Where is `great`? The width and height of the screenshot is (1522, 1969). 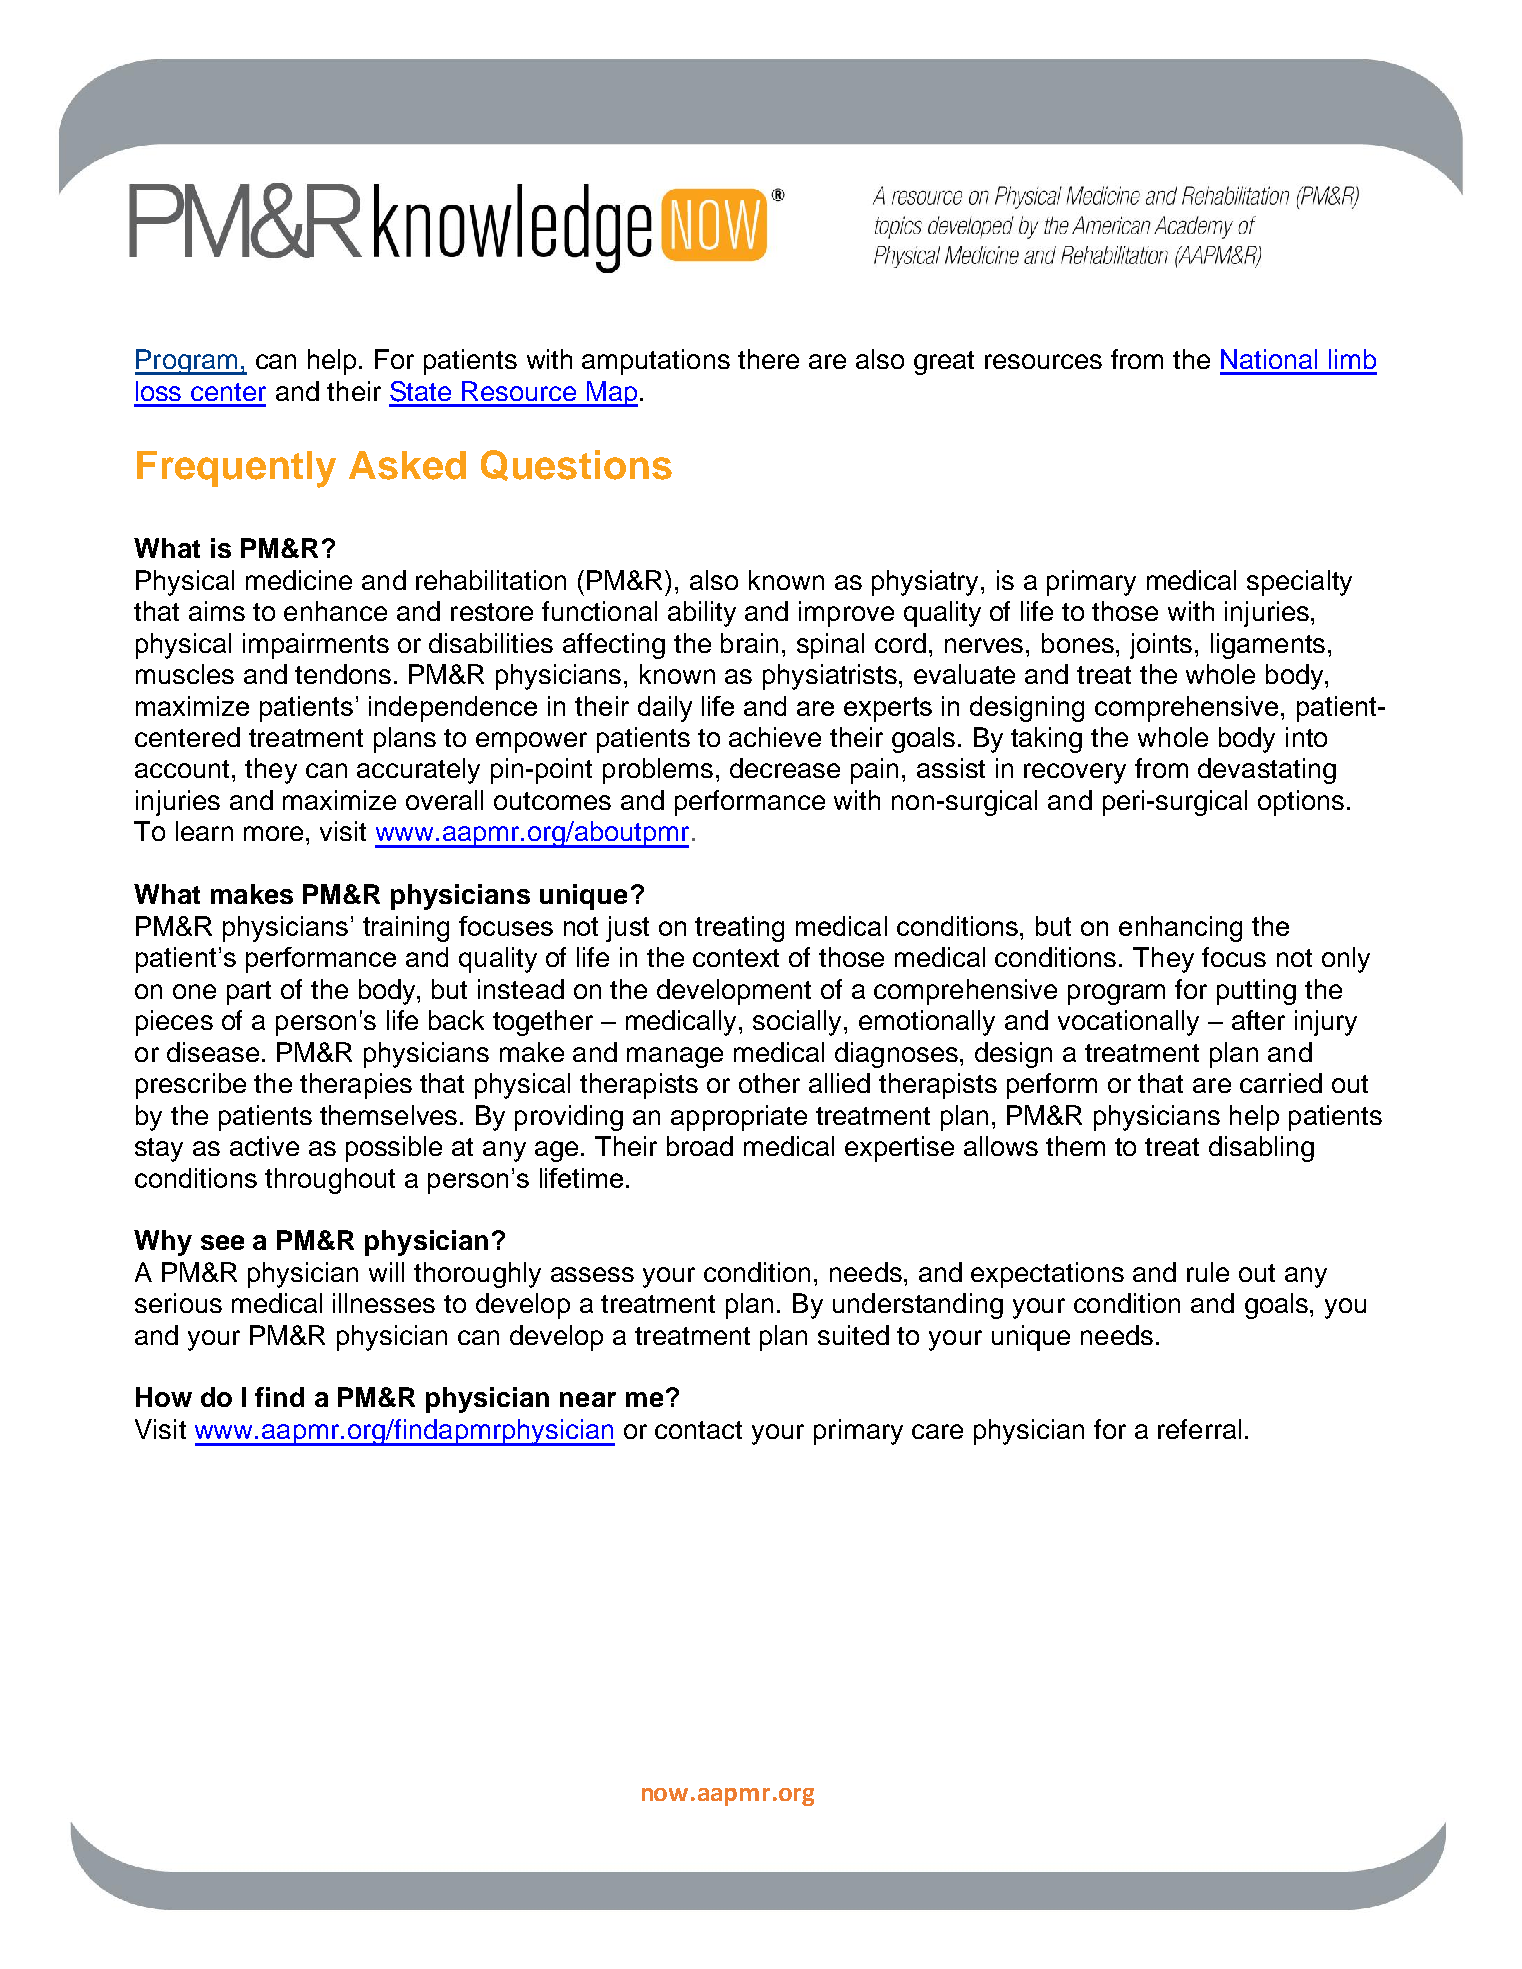
great is located at coordinates (944, 363).
